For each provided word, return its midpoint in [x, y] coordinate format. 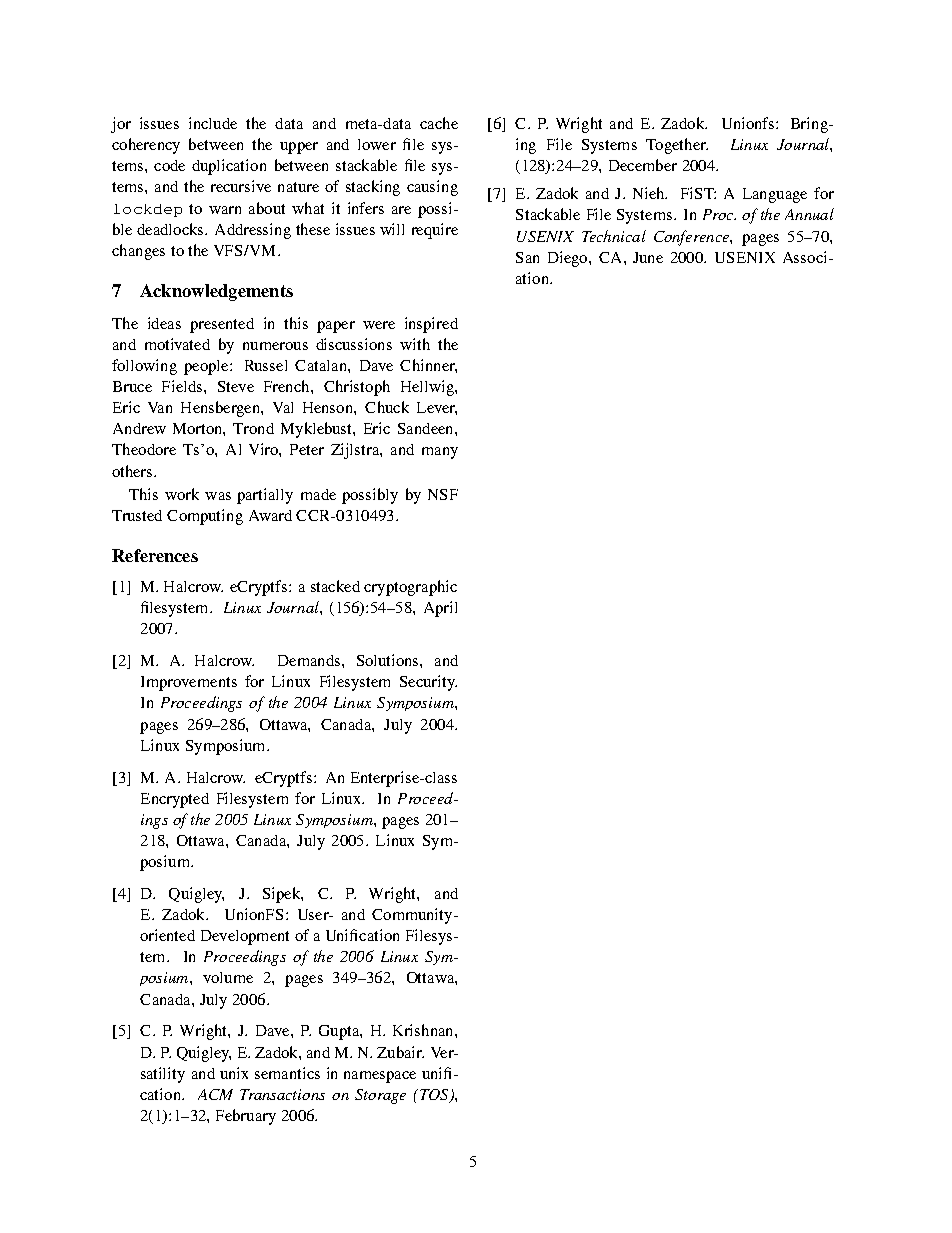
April [440, 609]
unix [234, 1073]
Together [677, 146]
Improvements [189, 683]
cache [439, 123]
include [213, 123]
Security [428, 683]
